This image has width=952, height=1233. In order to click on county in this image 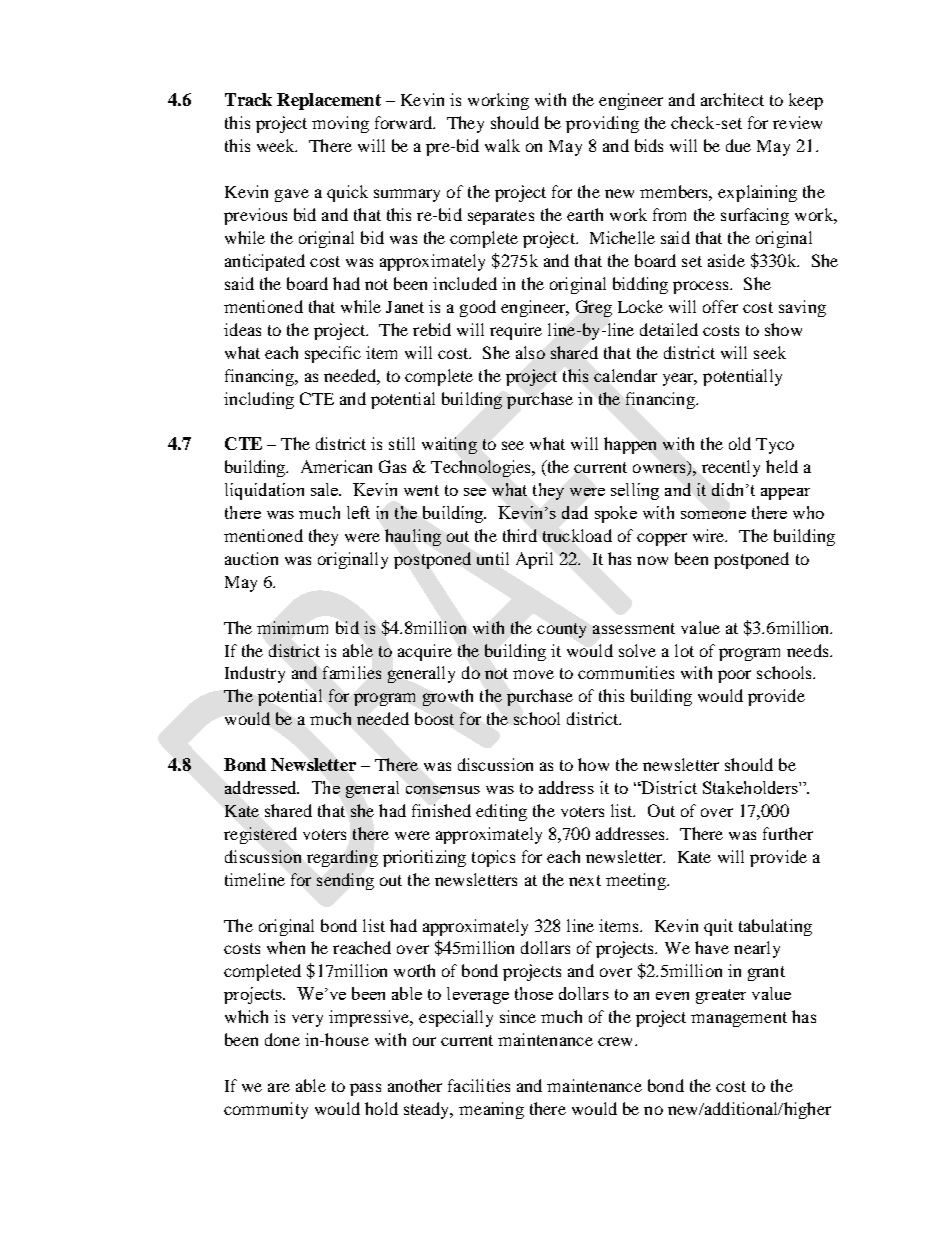, I will do `click(561, 630)`.
